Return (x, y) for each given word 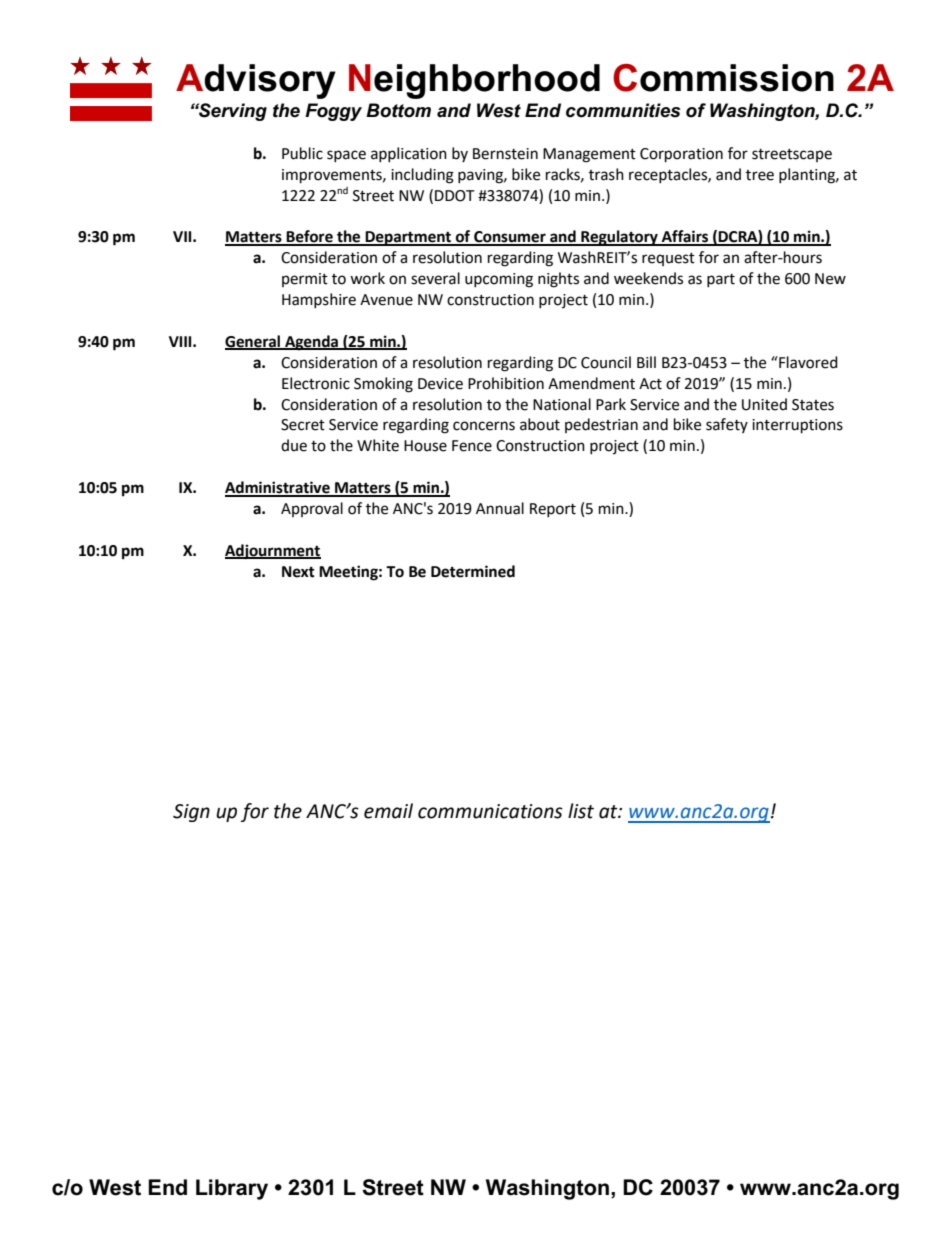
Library (232, 1189)
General (254, 342)
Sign (191, 813)
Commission (723, 78)
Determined (473, 571)
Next (298, 572)
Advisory (256, 81)
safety (727, 425)
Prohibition (506, 383)
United (764, 404)
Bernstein (505, 154)
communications (490, 811)
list (581, 811)
